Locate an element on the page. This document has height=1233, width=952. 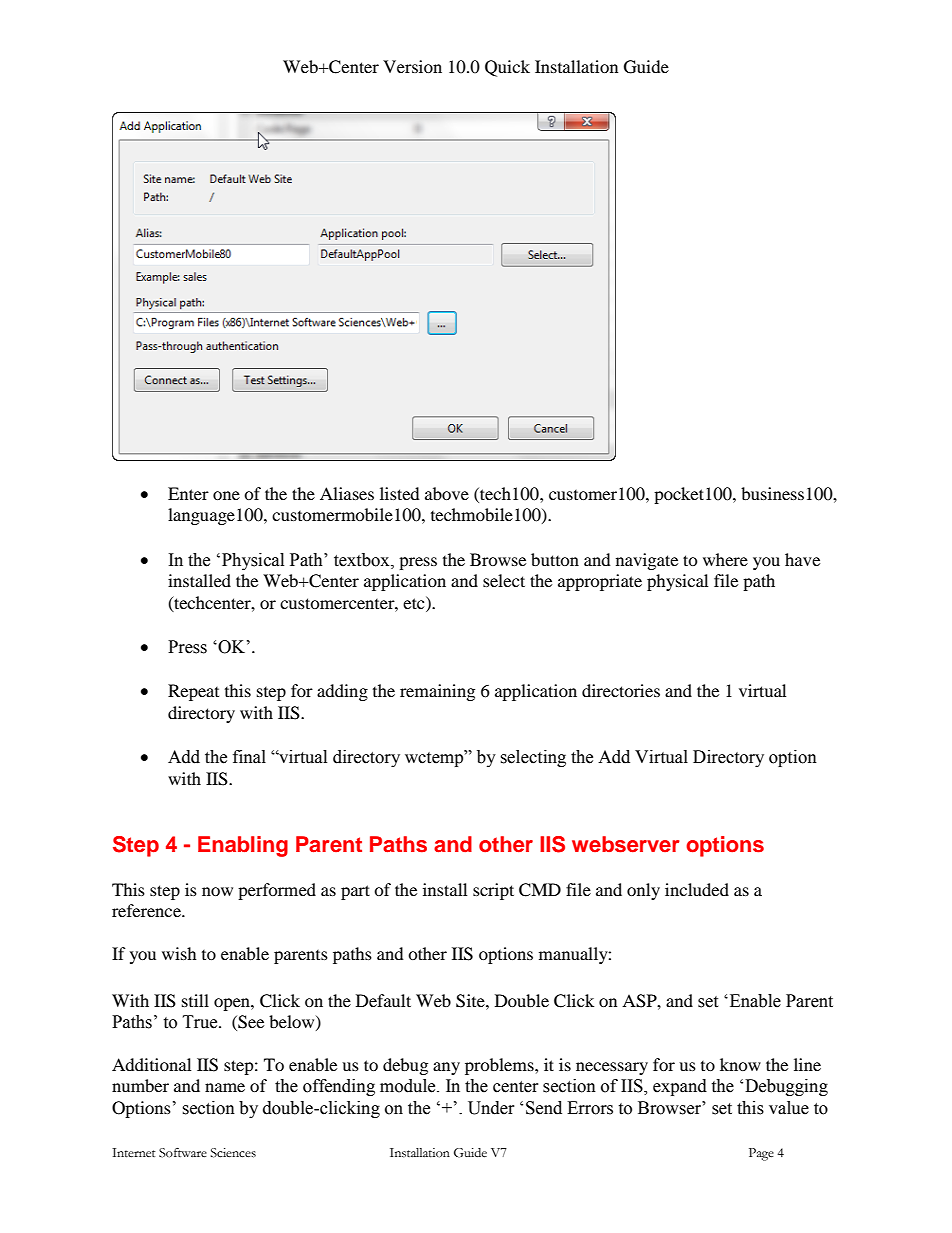
remaining is located at coordinates (437, 692).
